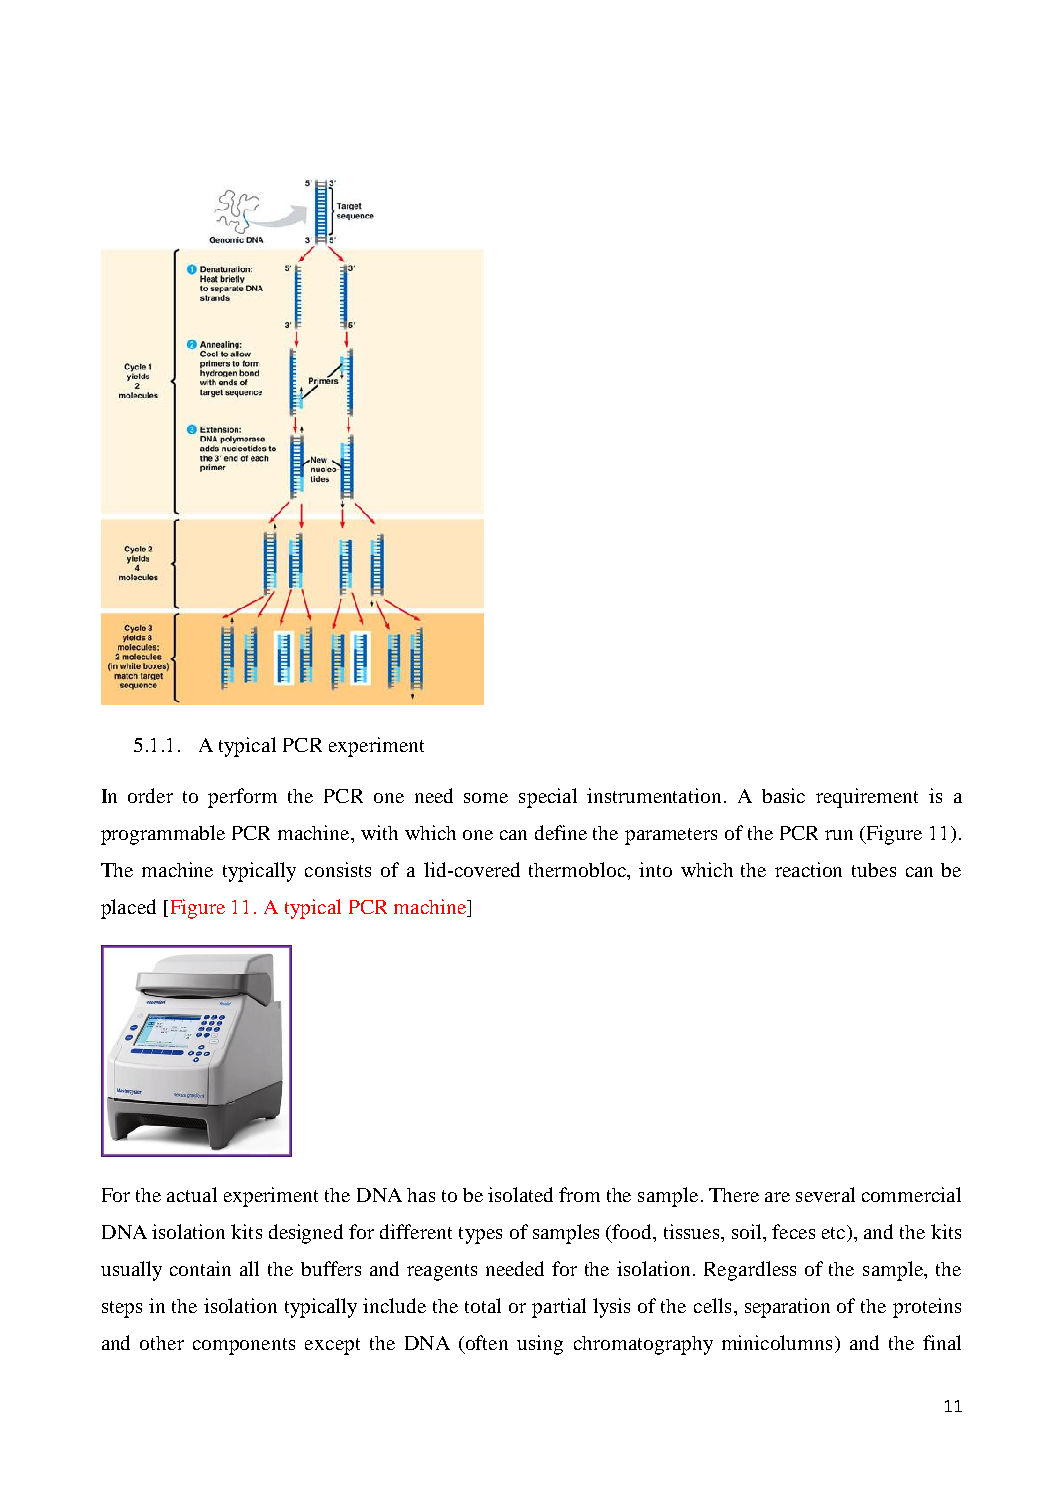 The image size is (1064, 1505). Describe the element at coordinates (874, 870) in the image. I see `tubes` at that location.
